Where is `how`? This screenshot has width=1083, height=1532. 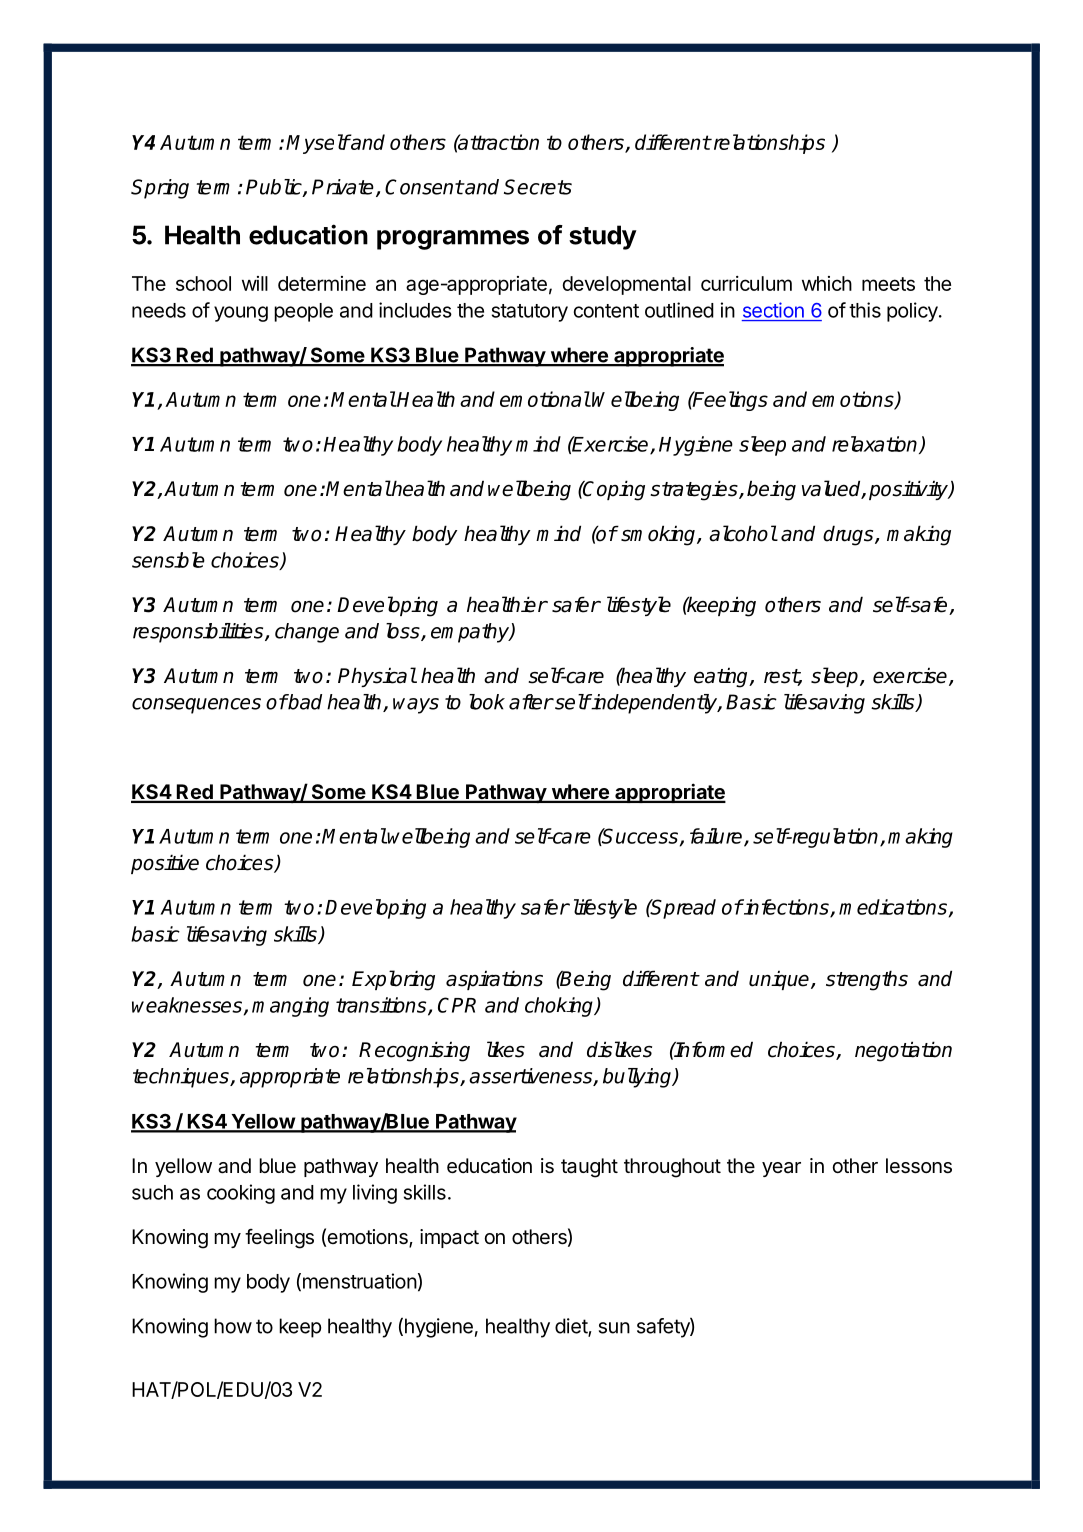
how is located at coordinates (233, 1326).
